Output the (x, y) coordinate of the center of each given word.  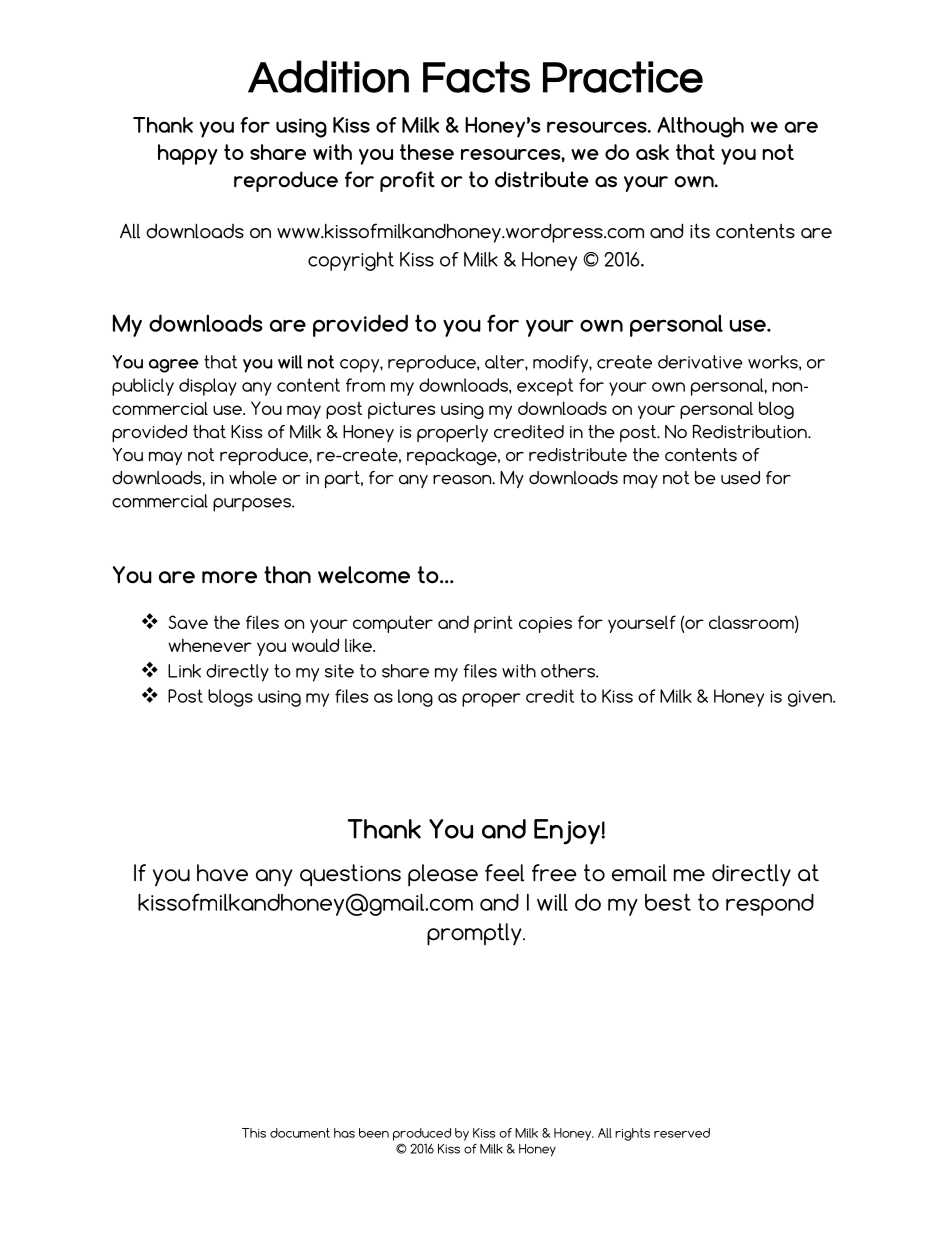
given (811, 698)
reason (463, 480)
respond (770, 904)
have (222, 873)
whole (253, 478)
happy (187, 154)
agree (174, 366)
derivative (700, 362)
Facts (476, 77)
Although (700, 127)
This (254, 1133)
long (415, 698)
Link (184, 671)
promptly (475, 934)
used (740, 478)
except (545, 387)
